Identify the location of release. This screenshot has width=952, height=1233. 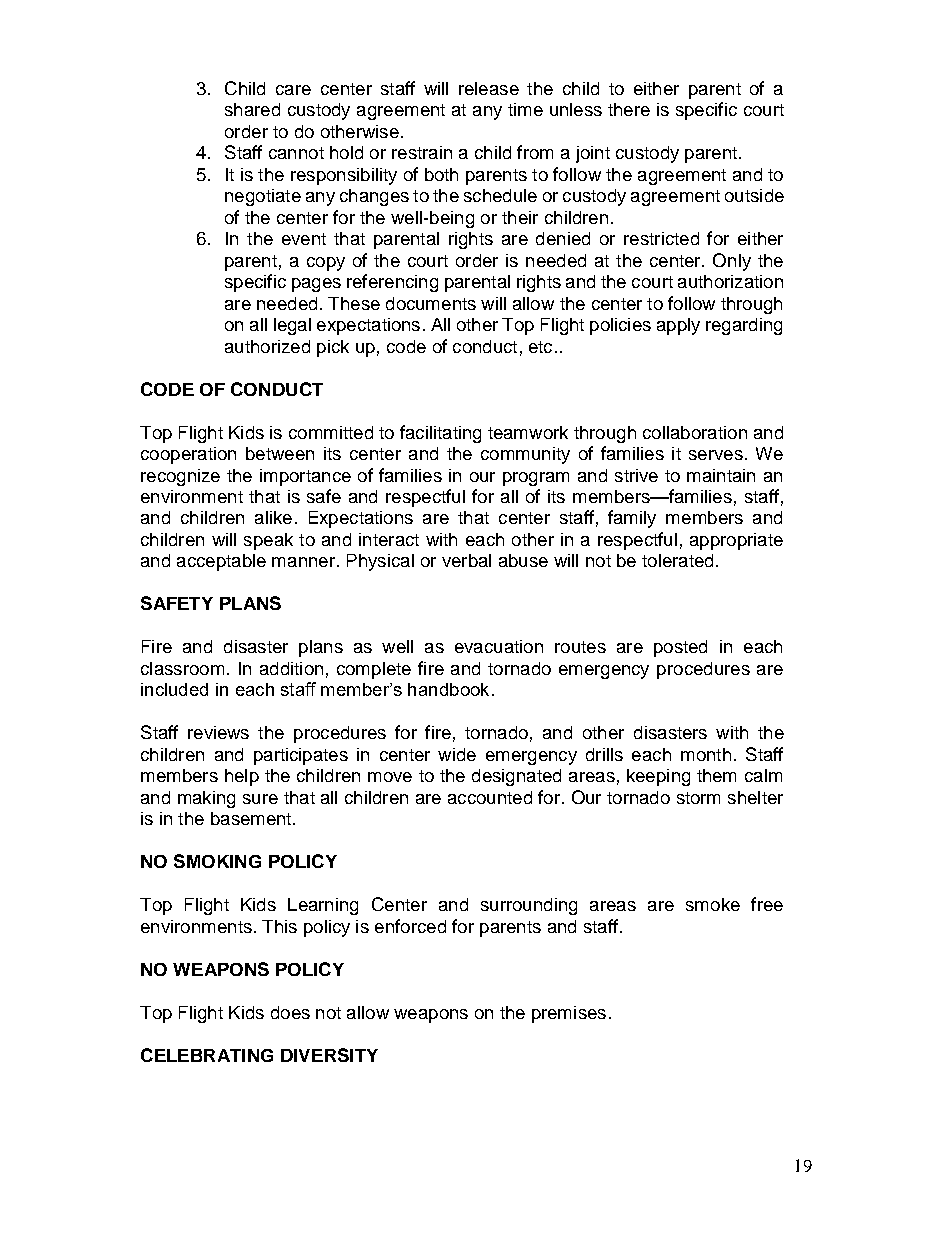
(489, 88).
